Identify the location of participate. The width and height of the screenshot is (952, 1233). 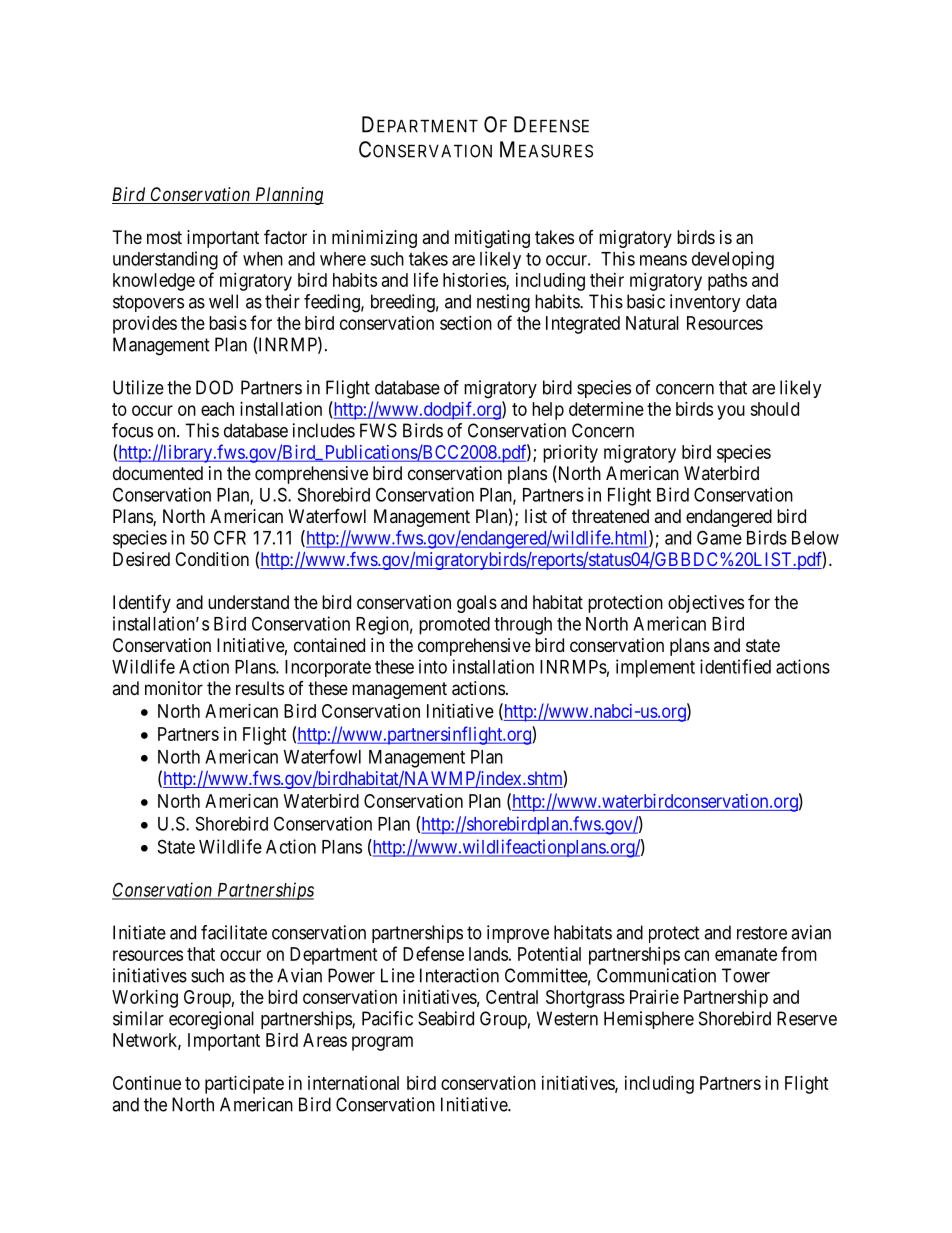
(244, 1085).
